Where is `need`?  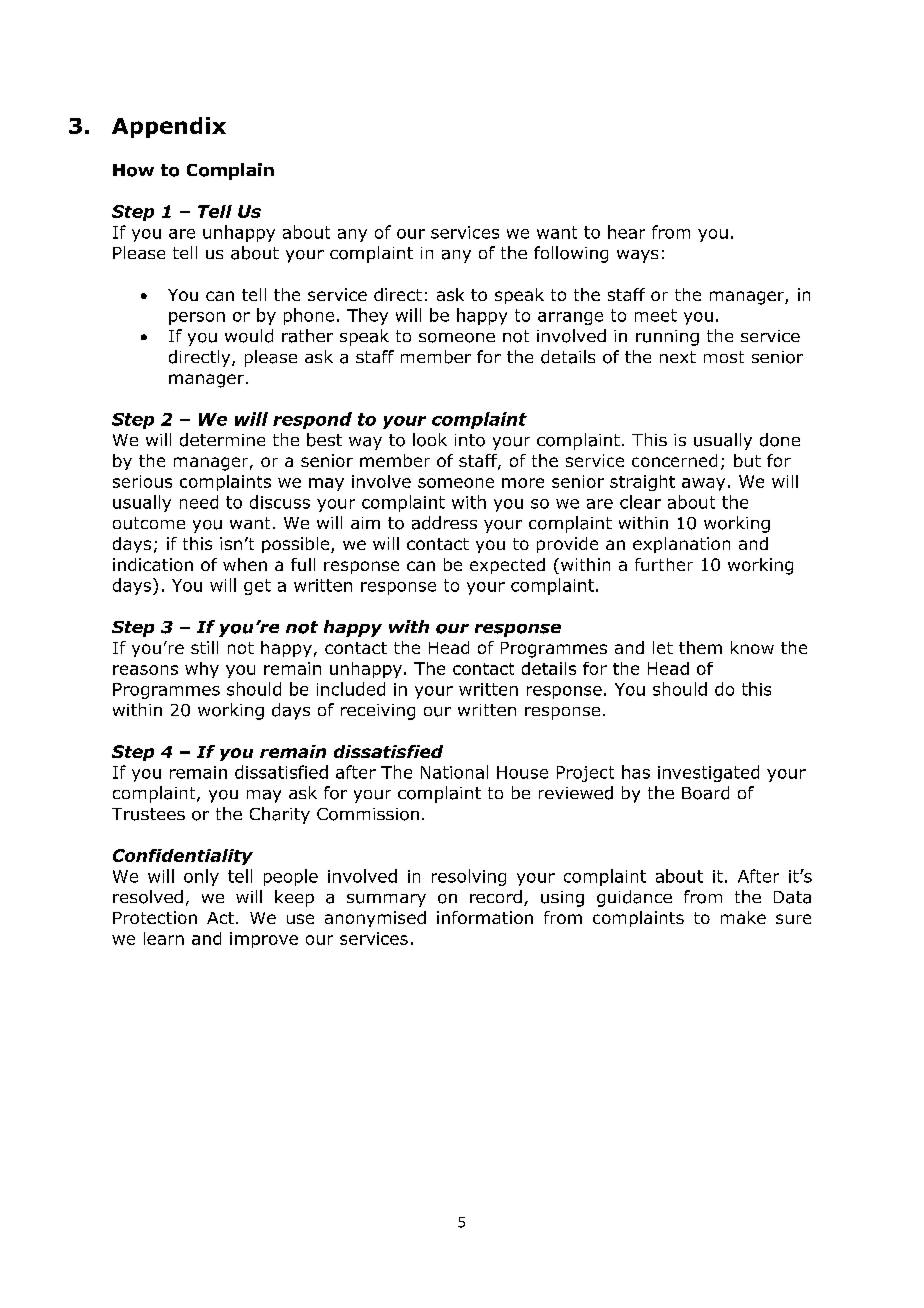 need is located at coordinates (199, 502).
